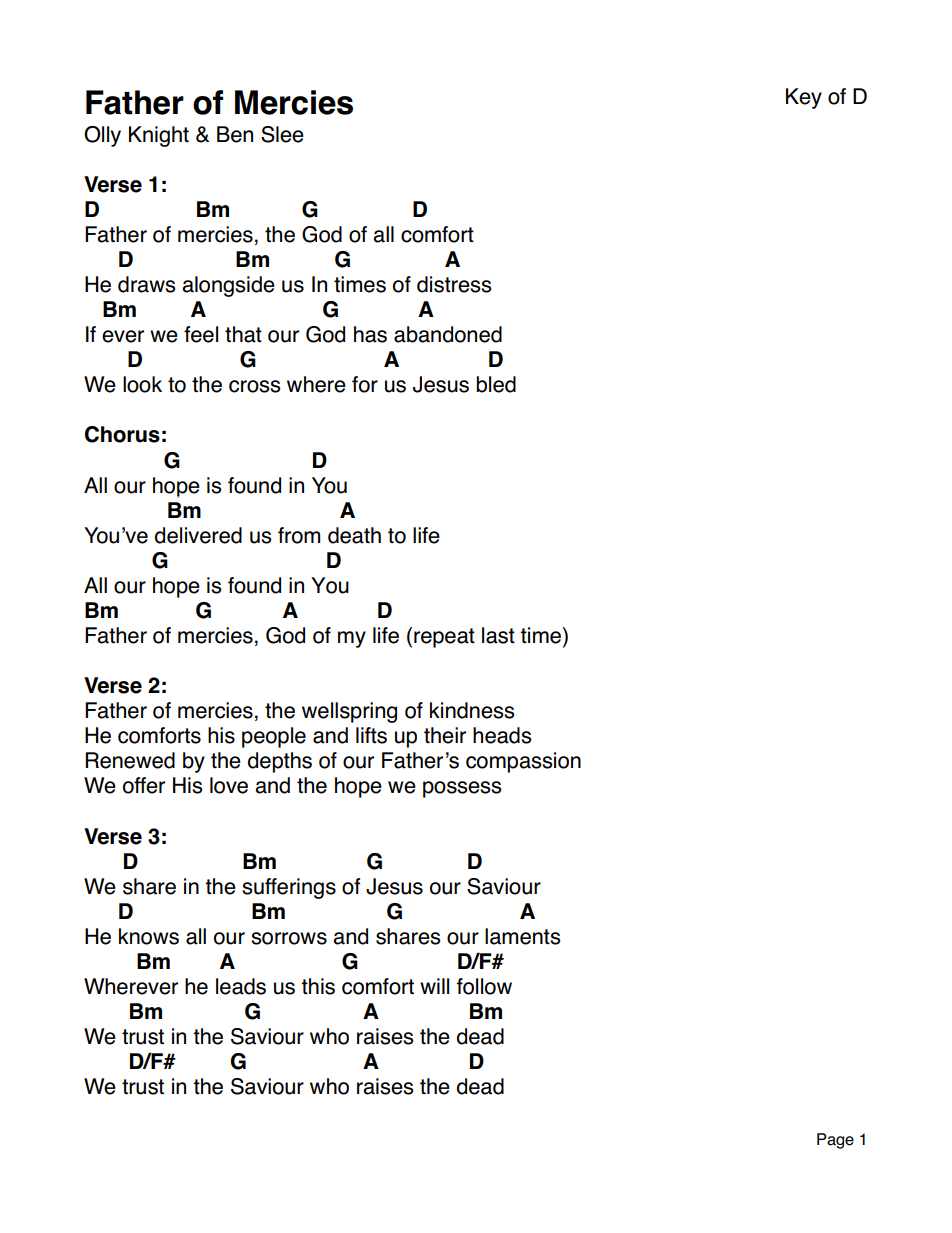  What do you see at coordinates (804, 98) in the screenshot?
I see `Key` at bounding box center [804, 98].
